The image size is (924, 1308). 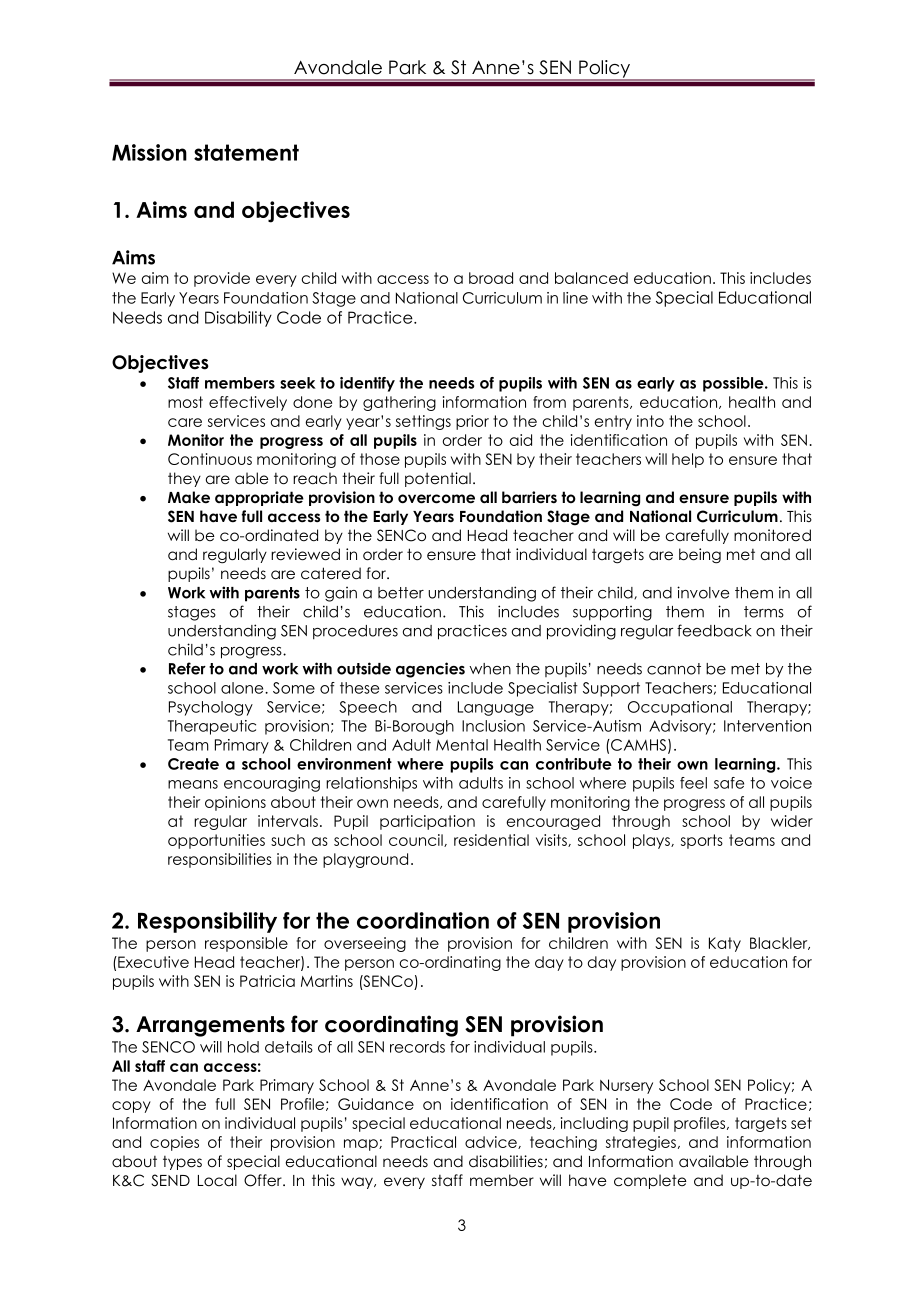 I want to click on sports, so click(x=702, y=841).
